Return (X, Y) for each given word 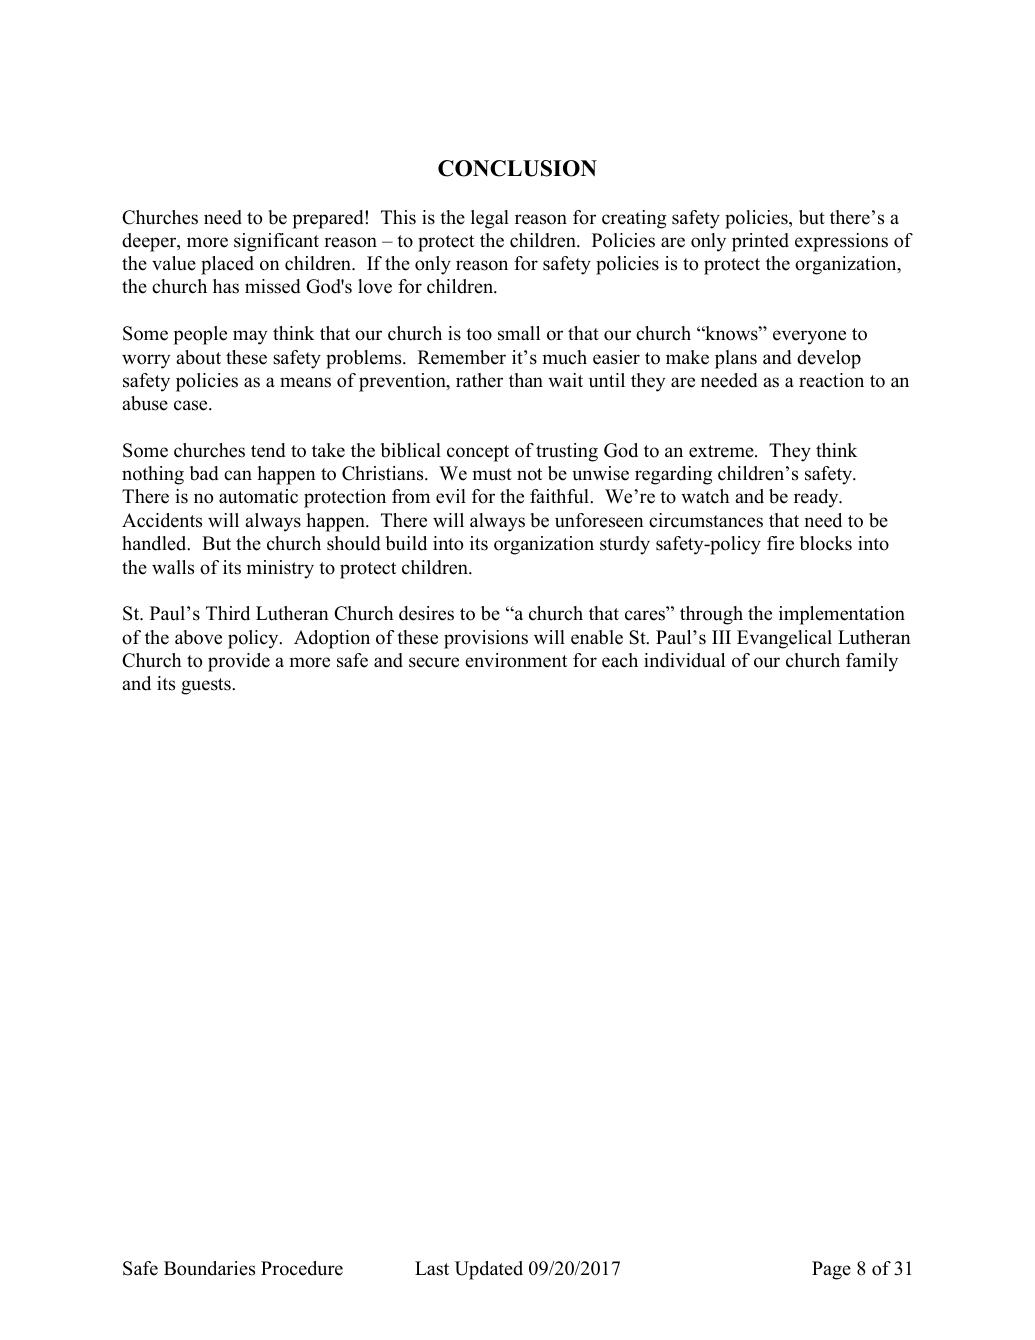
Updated (489, 1270)
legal (490, 219)
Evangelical (784, 639)
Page (831, 1270)
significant (276, 242)
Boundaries (209, 1268)
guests (207, 686)
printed (760, 242)
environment (516, 660)
